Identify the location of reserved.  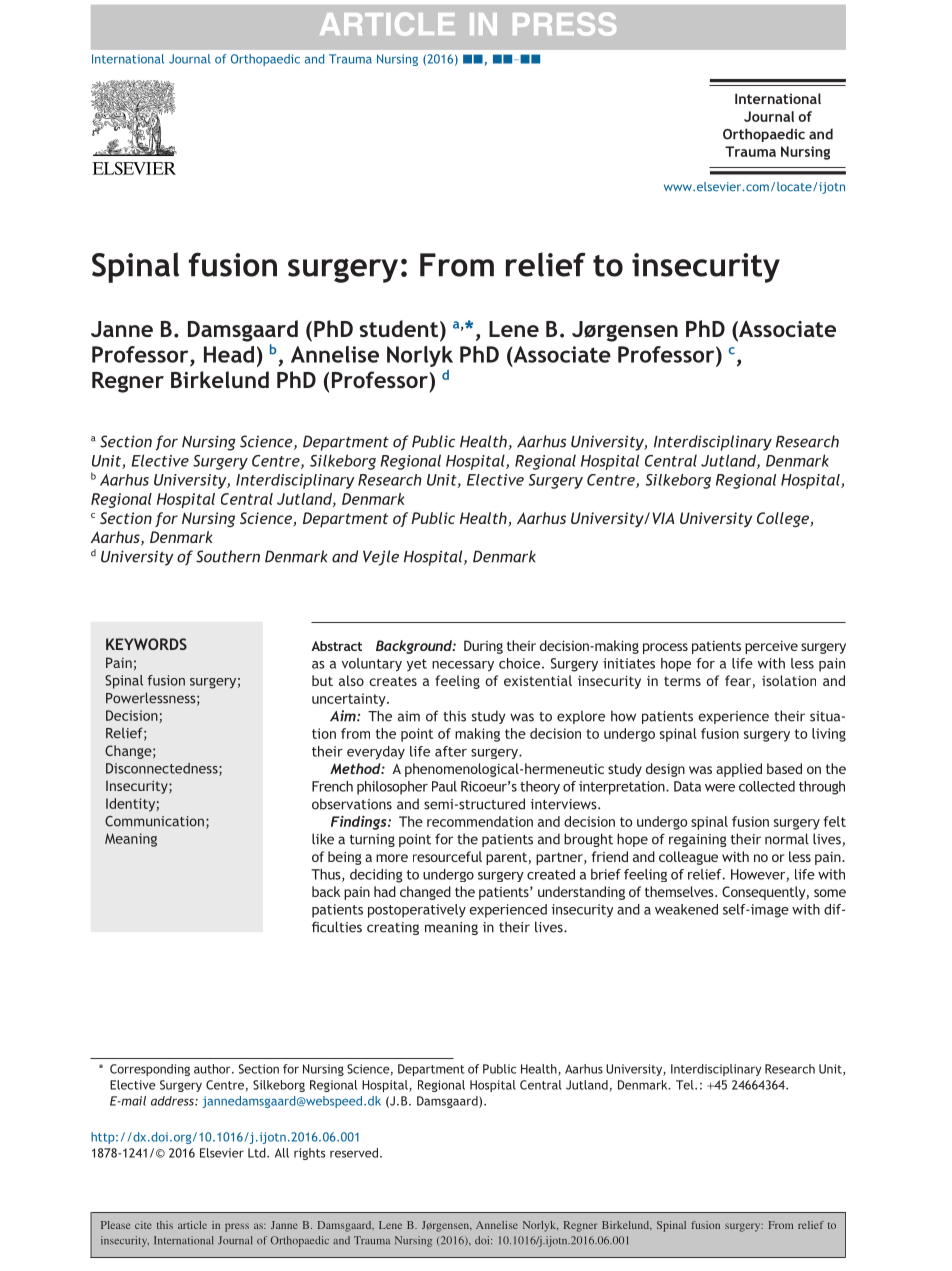
(354, 1153).
